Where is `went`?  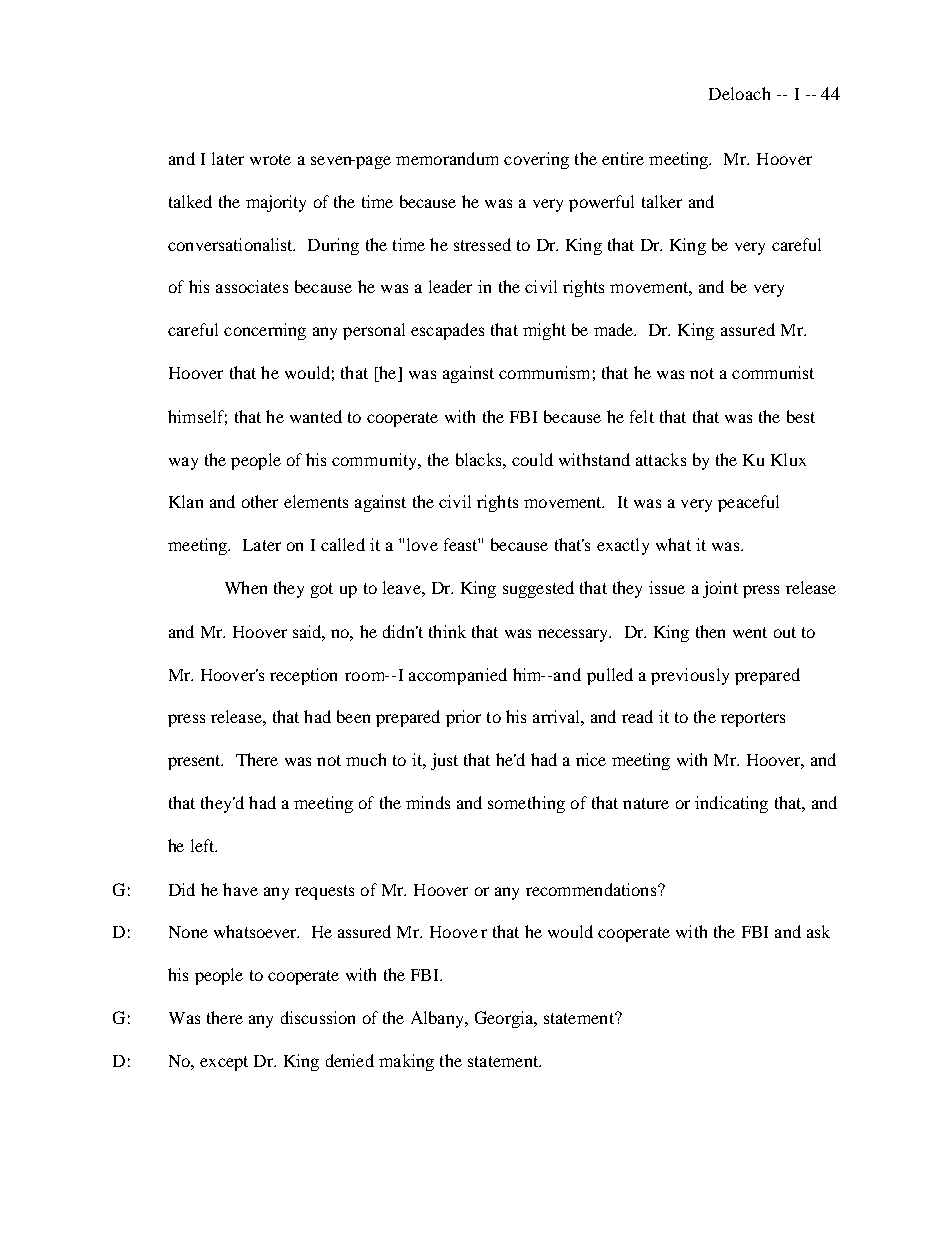 went is located at coordinates (750, 632).
